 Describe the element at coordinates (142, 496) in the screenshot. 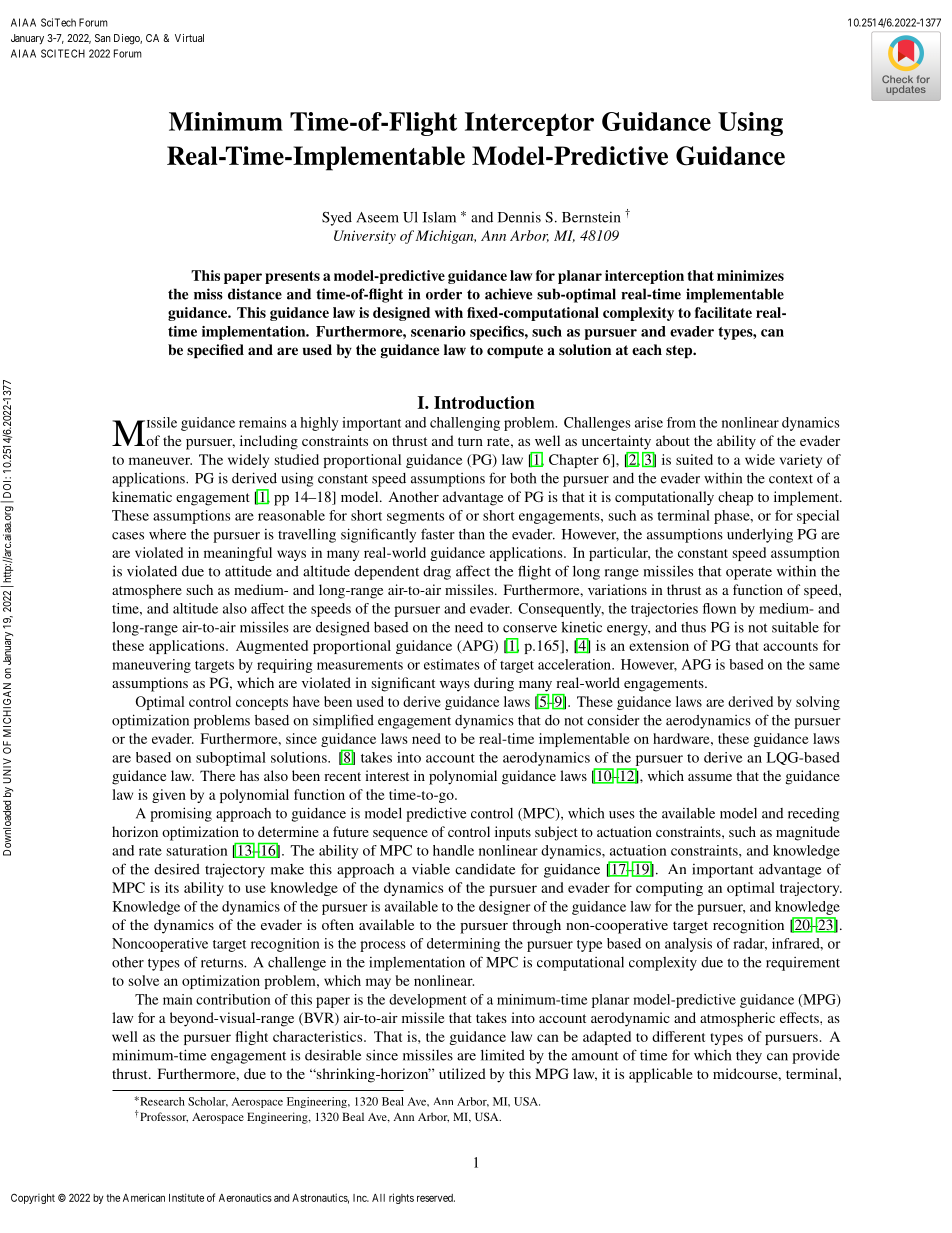

I see `kinematic` at that location.
